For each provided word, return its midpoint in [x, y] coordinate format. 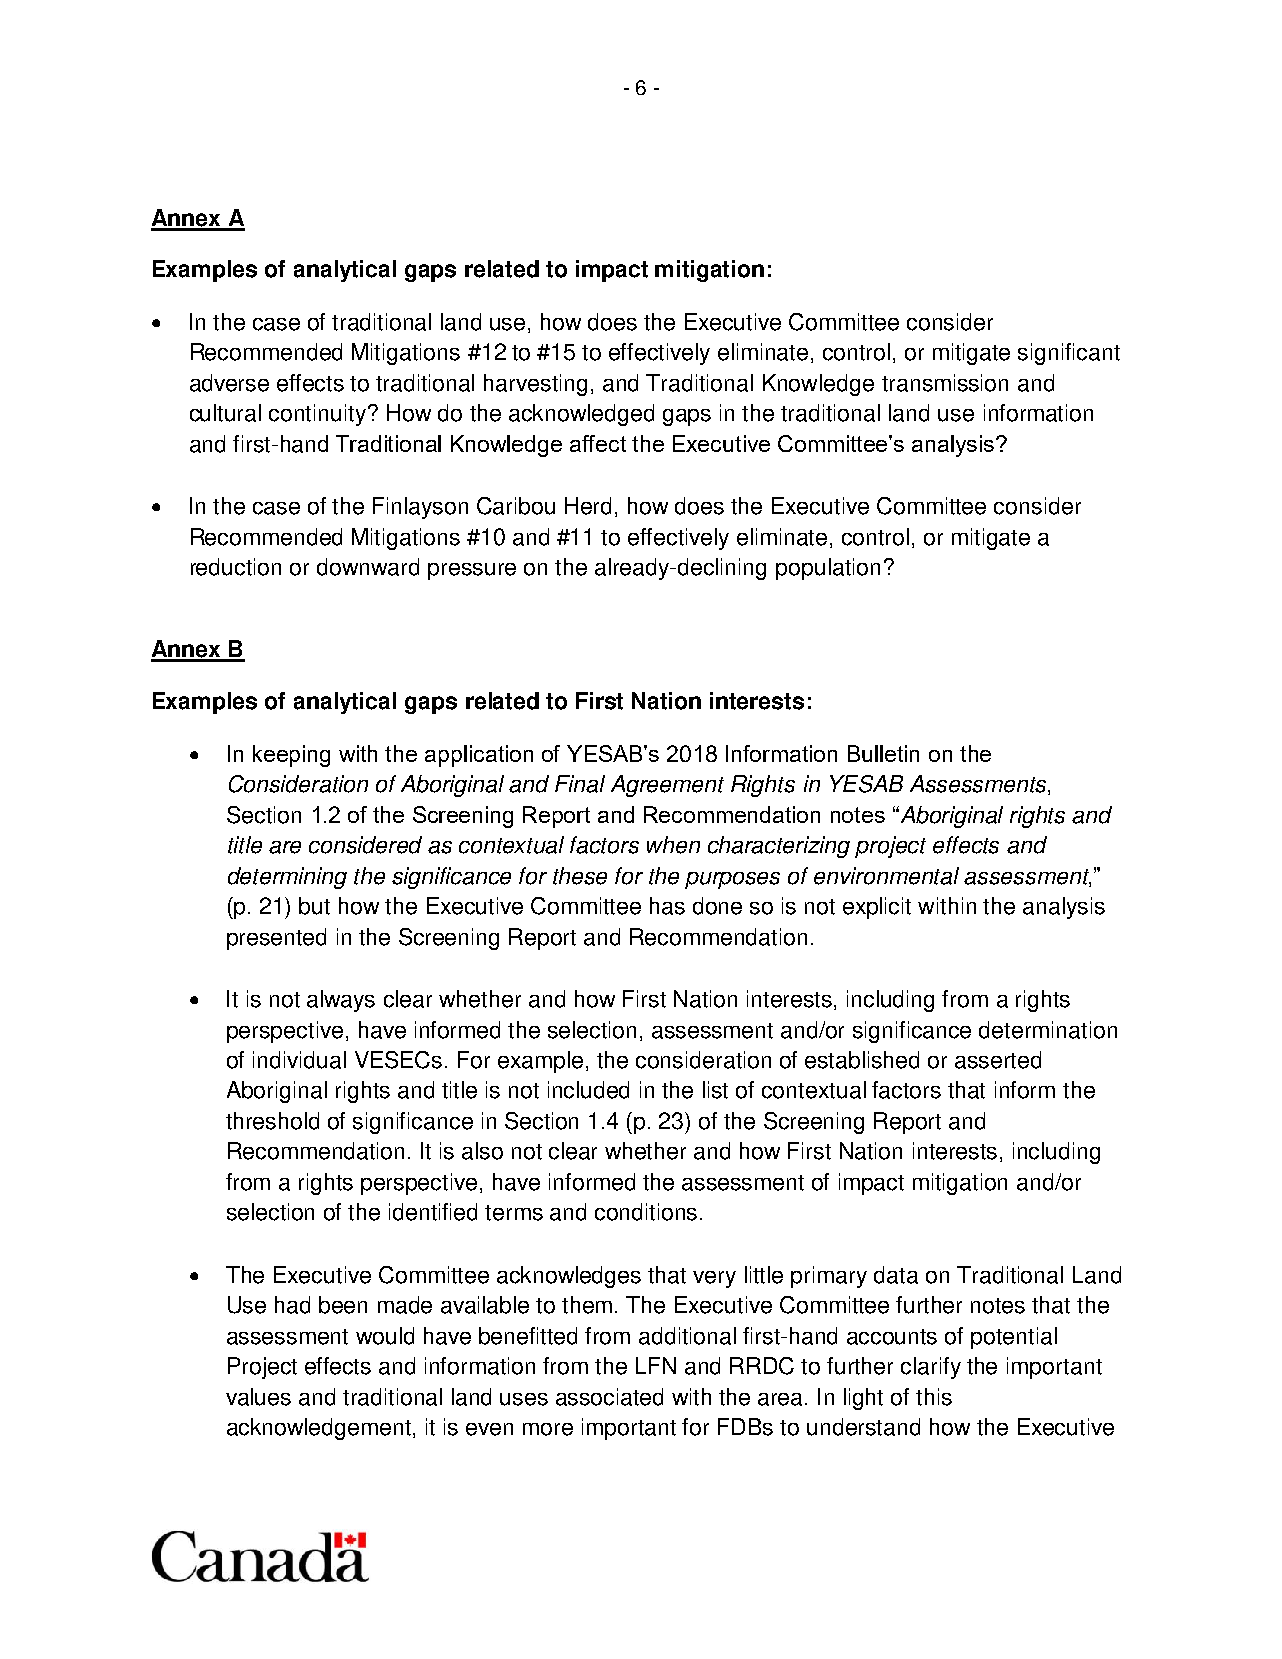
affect [598, 443]
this [934, 1397]
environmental [886, 876]
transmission [945, 383]
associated [609, 1397]
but [314, 906]
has [667, 906]
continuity [319, 415]
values [258, 1397]
